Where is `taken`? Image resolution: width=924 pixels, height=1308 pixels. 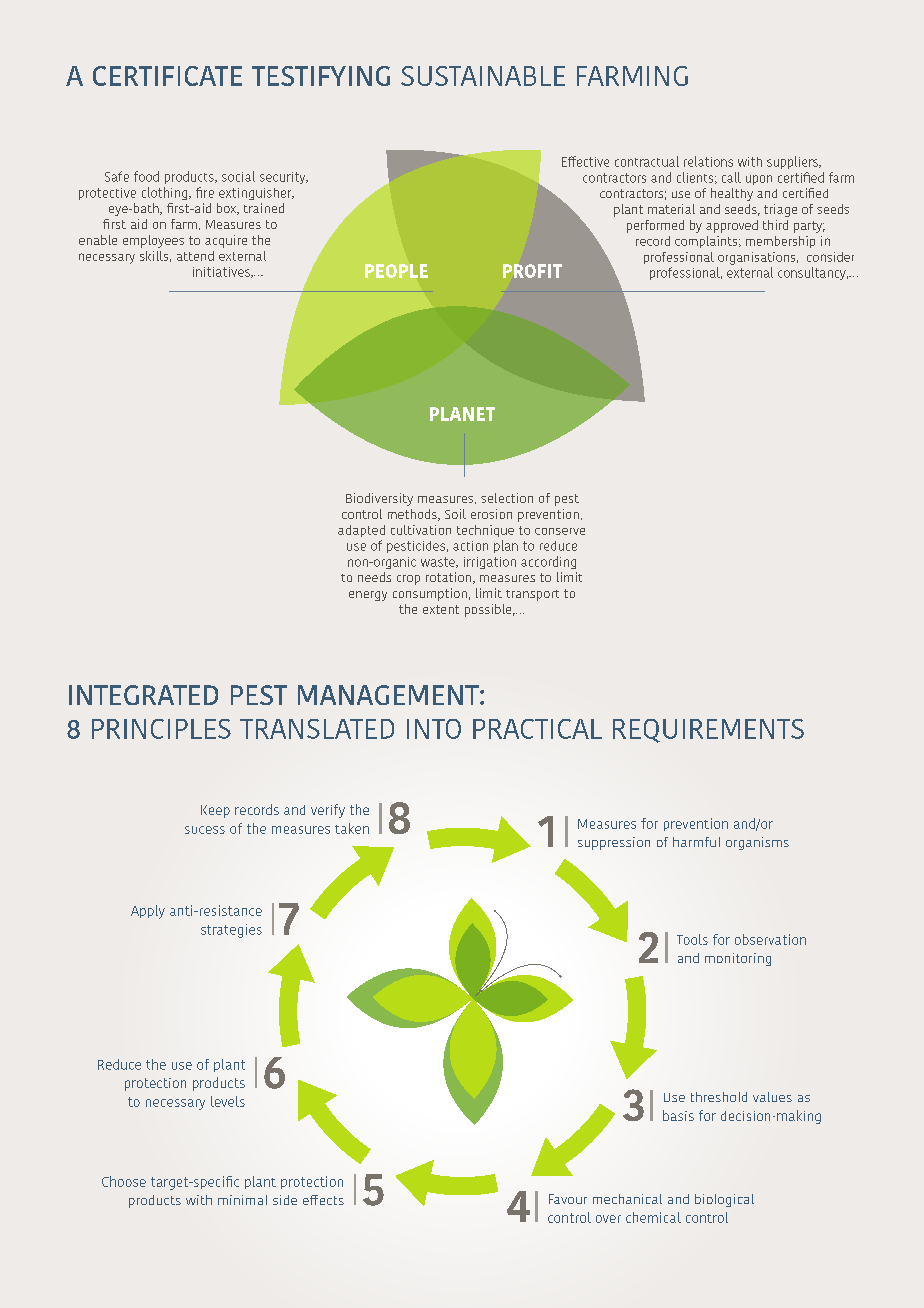
taken is located at coordinates (352, 828).
